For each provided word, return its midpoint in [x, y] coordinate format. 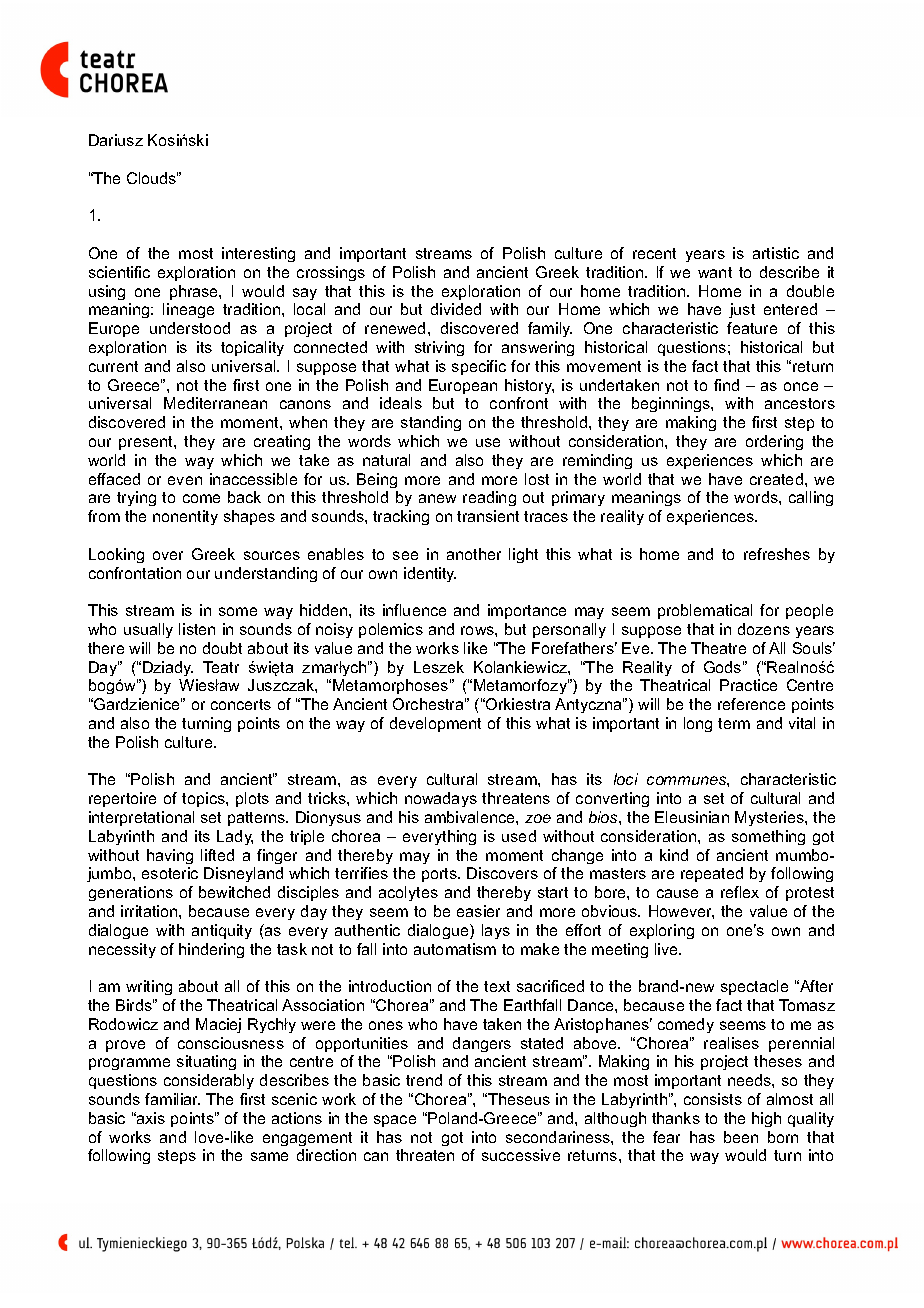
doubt [222, 648]
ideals [401, 403]
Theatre [718, 648]
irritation [150, 911]
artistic [776, 253]
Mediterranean [215, 403]
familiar [172, 1099]
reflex [740, 892]
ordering [774, 442]
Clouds [152, 178]
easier [478, 911]
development [435, 724]
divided [456, 309]
